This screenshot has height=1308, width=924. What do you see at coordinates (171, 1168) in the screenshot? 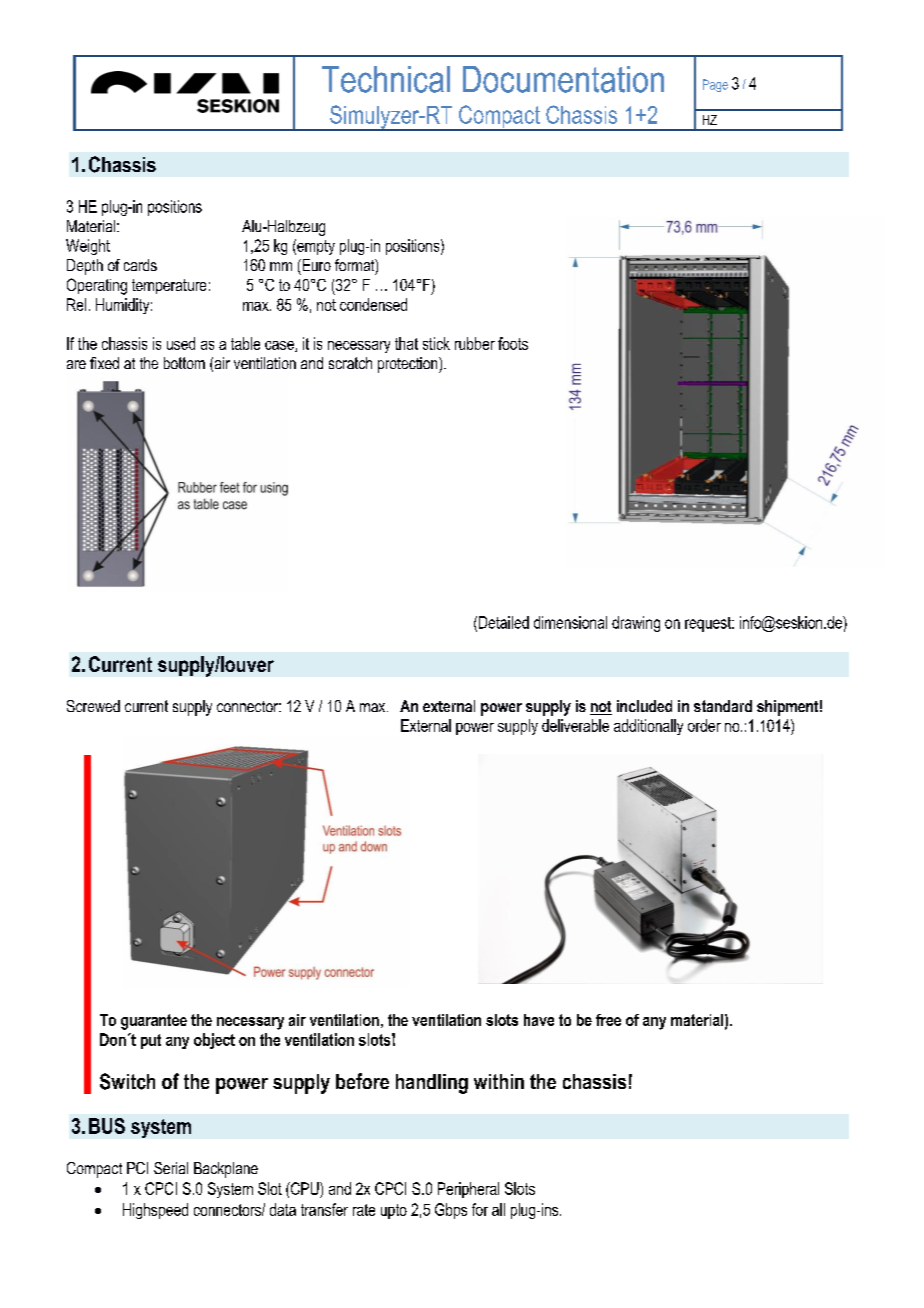
I see `Serial` at bounding box center [171, 1168].
